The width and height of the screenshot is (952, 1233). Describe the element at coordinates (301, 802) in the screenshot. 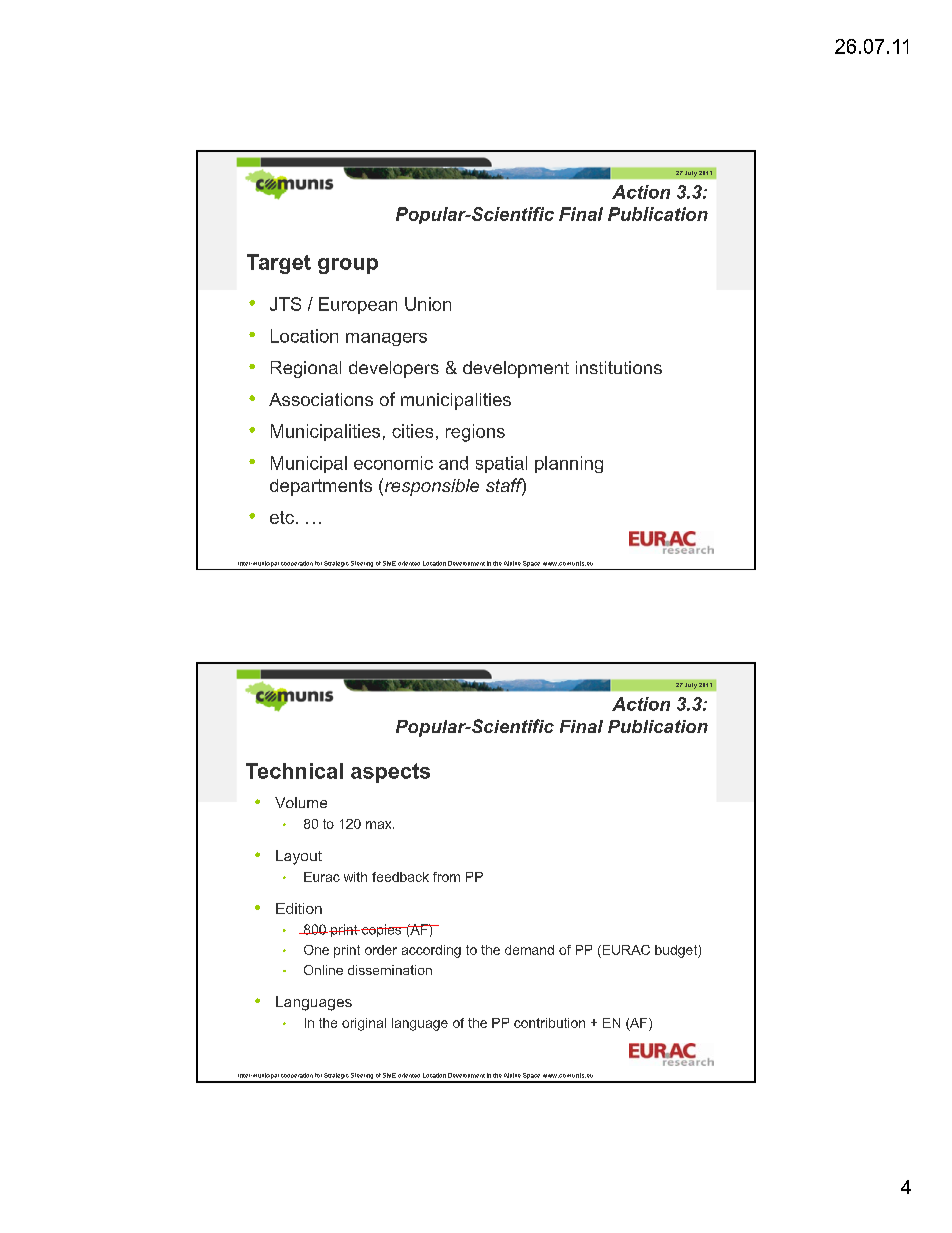

I see `Volume` at that location.
